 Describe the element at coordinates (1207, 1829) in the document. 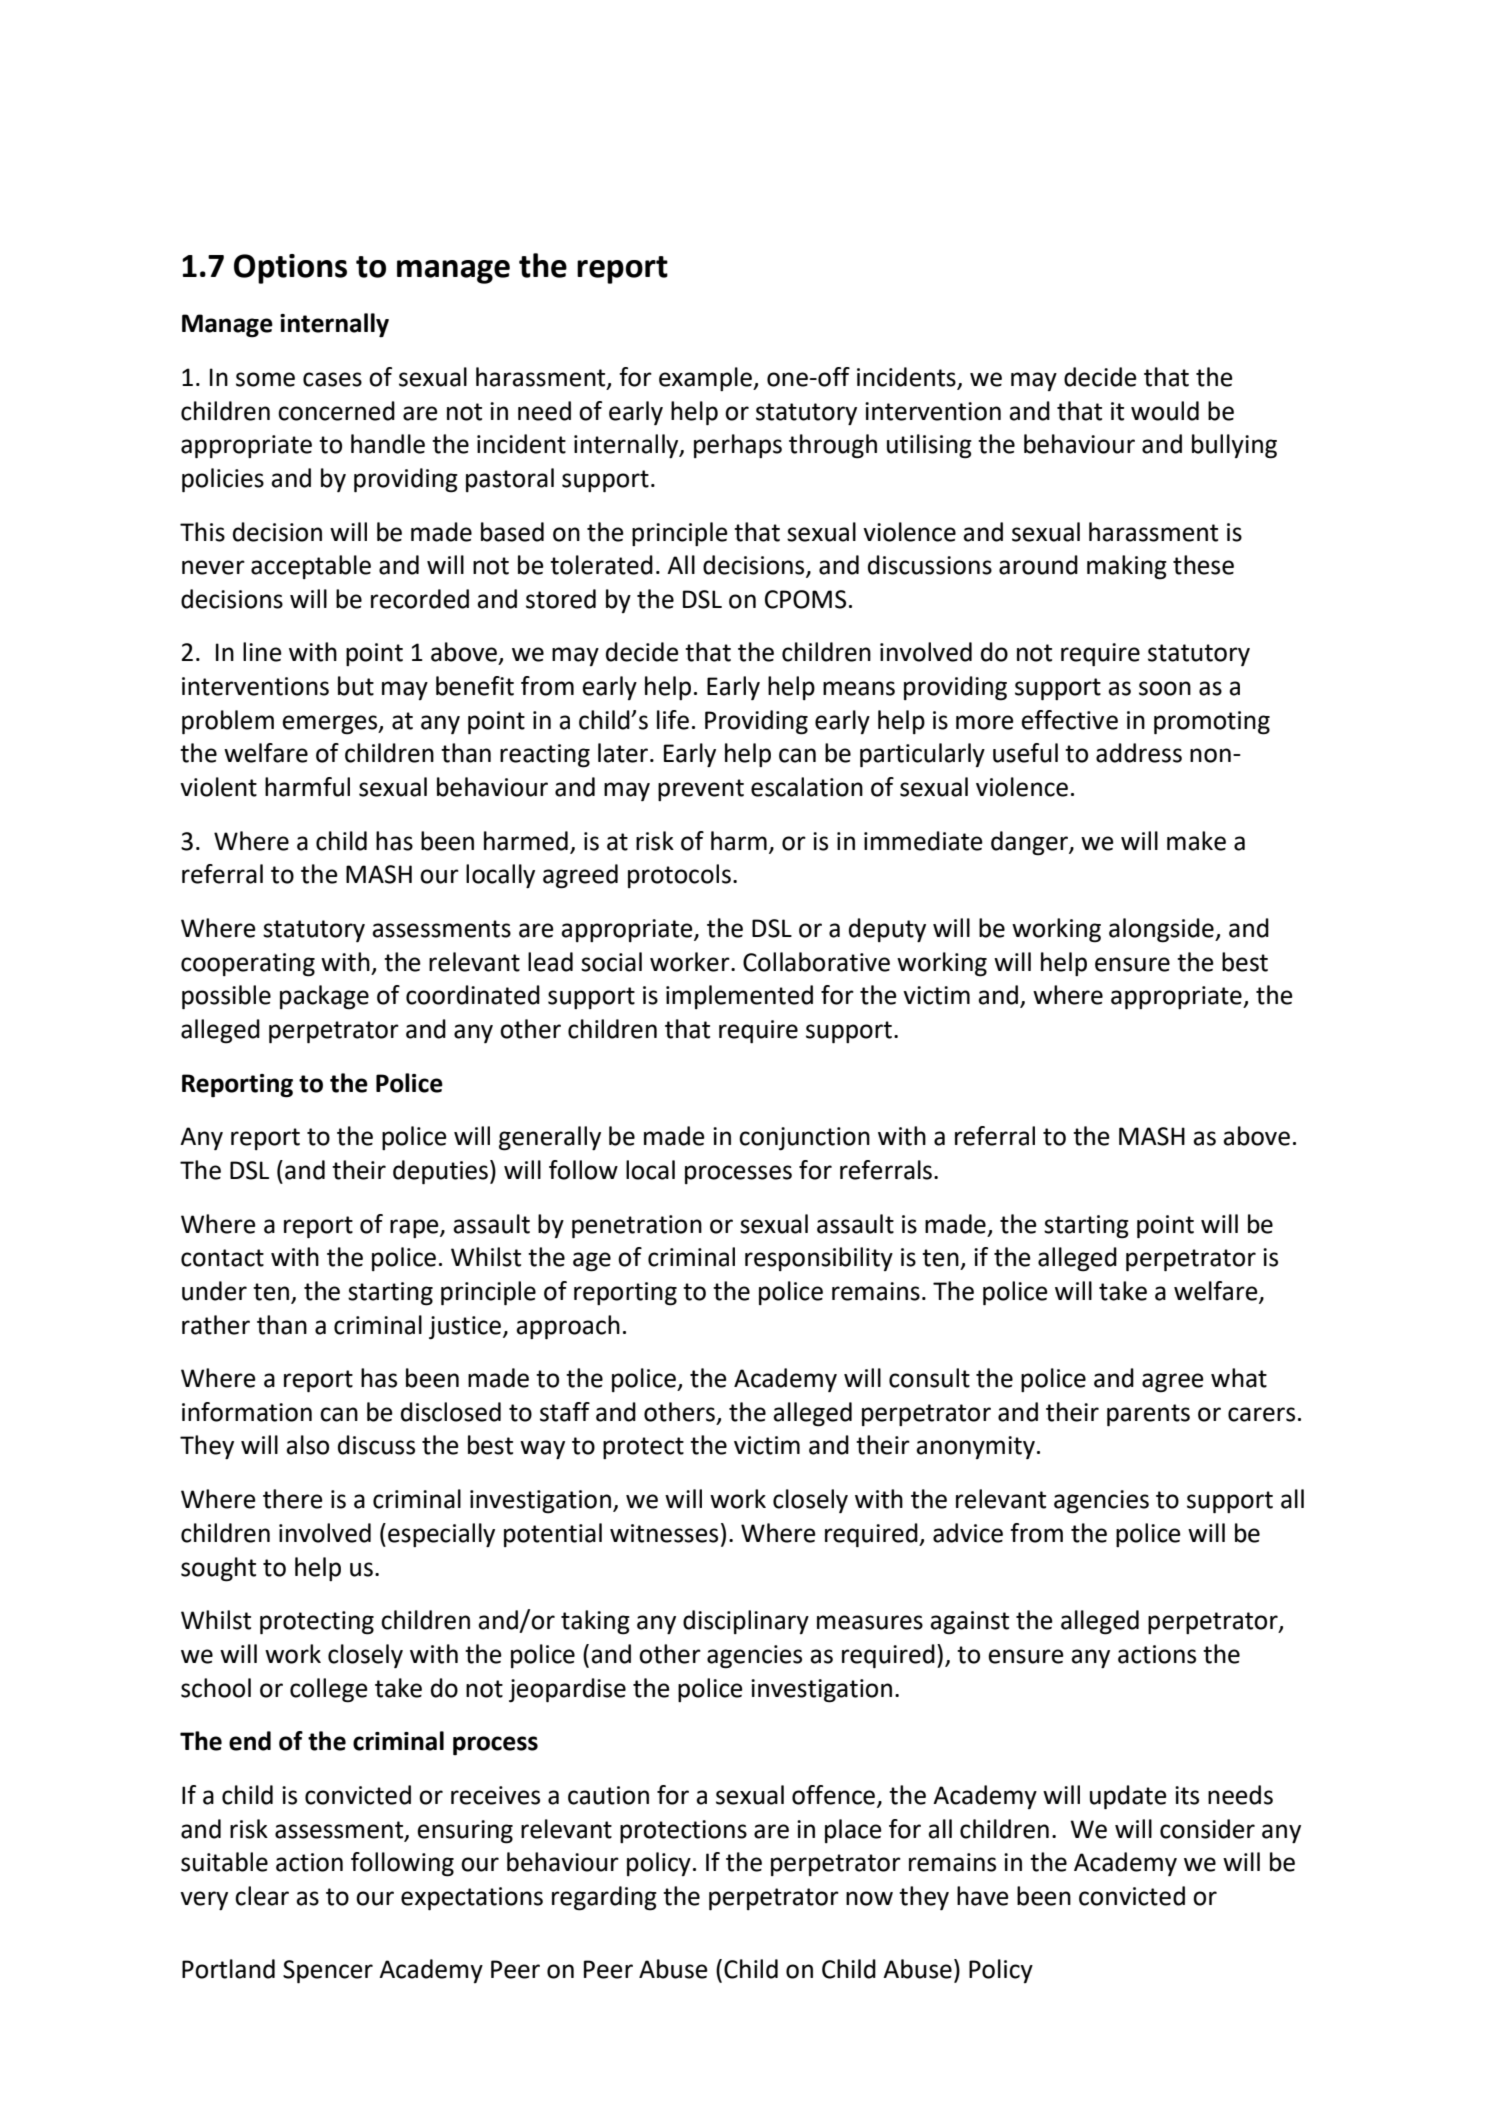

I see `consider` at that location.
